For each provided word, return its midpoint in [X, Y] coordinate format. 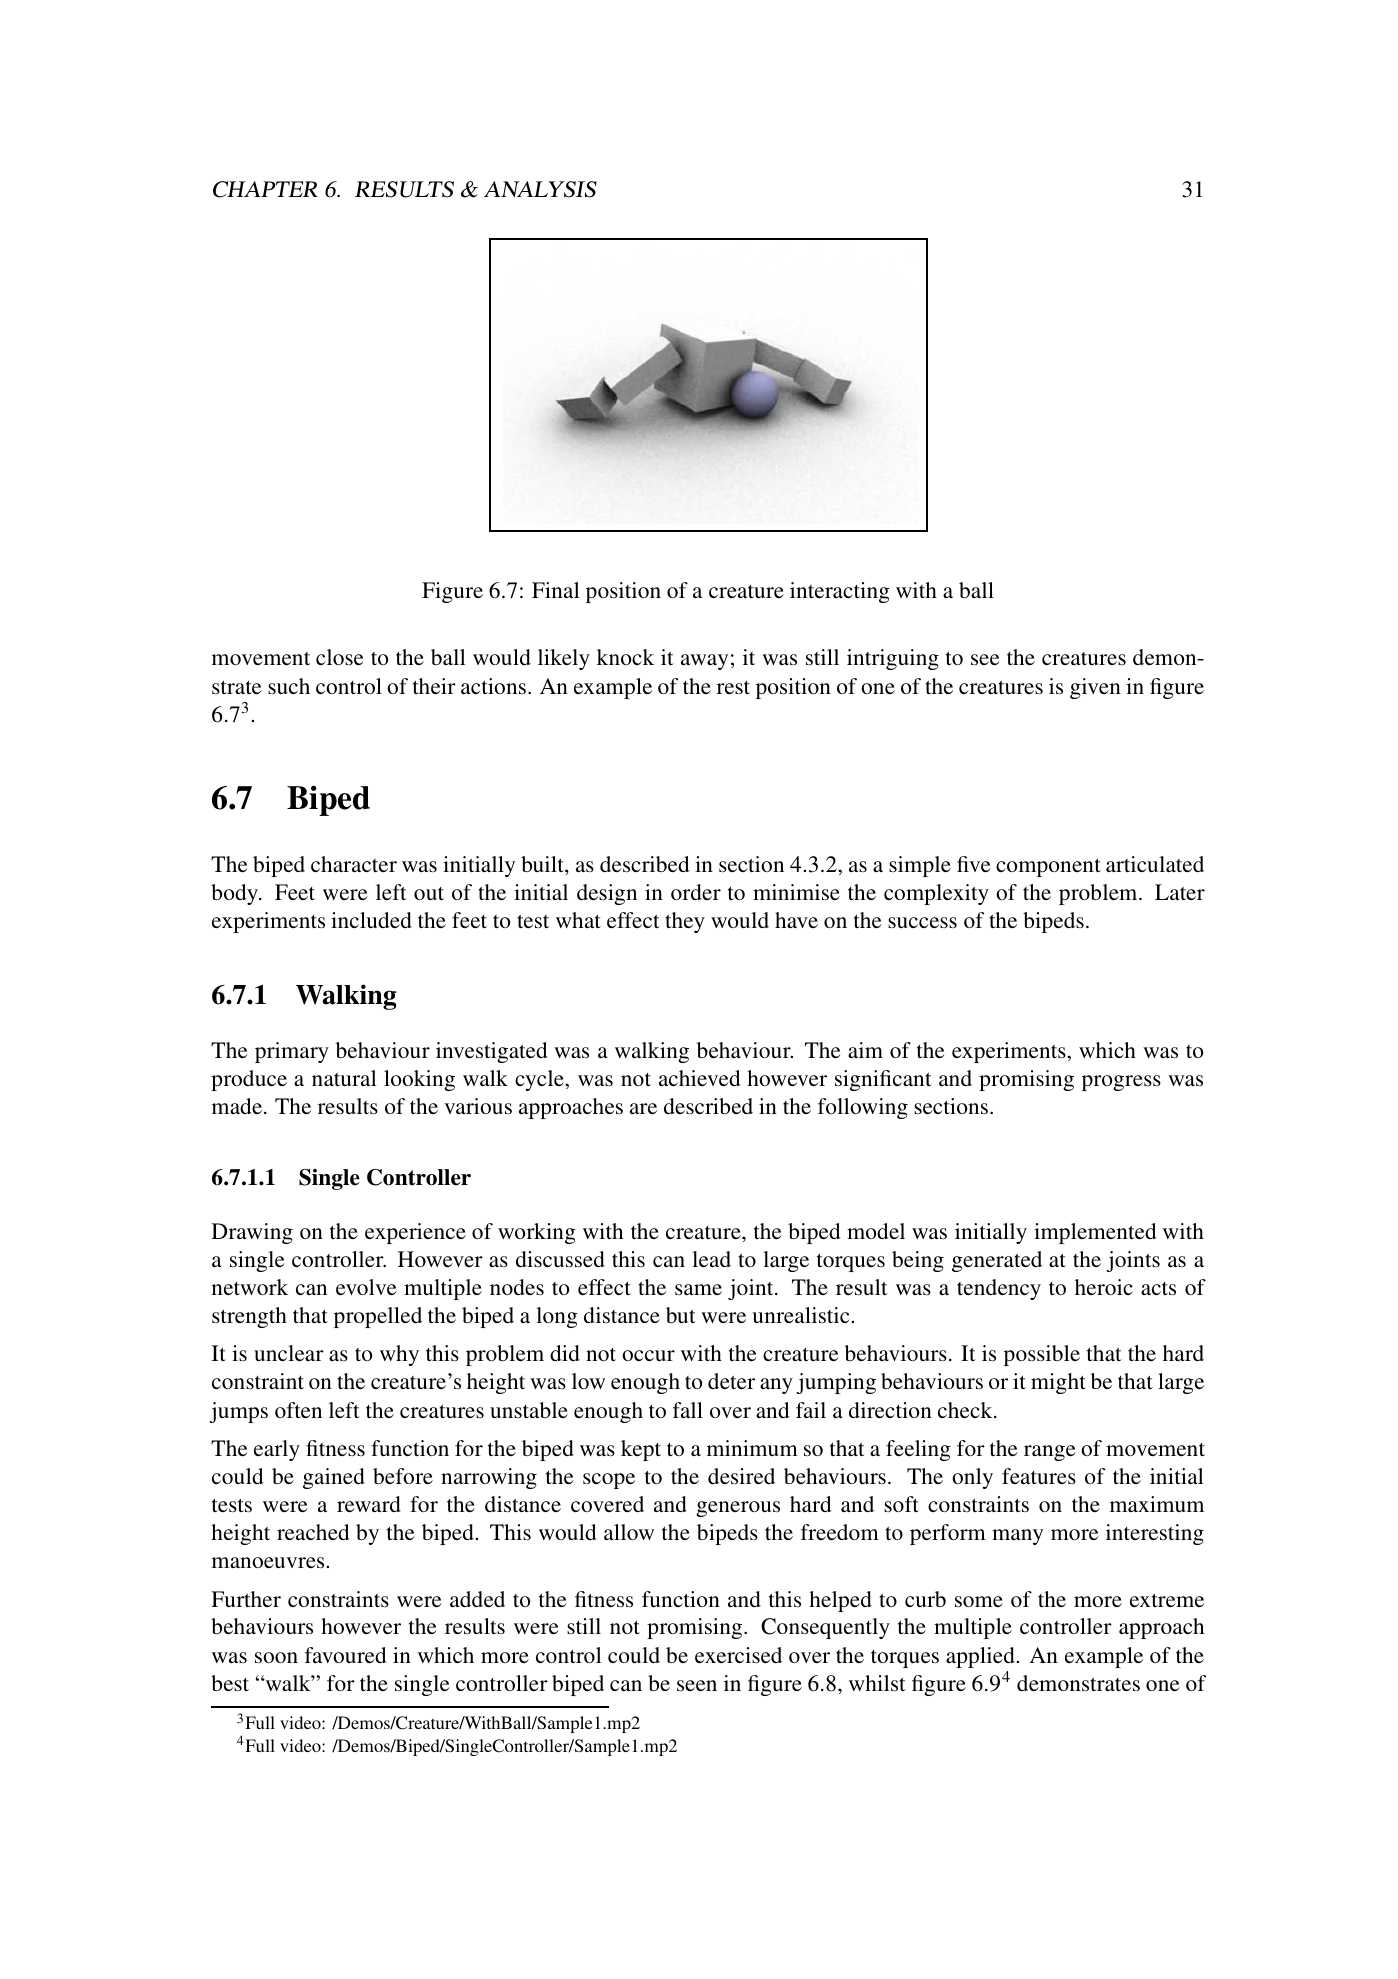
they [685, 922]
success [922, 922]
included [371, 920]
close [340, 657]
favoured [345, 1655]
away [704, 662]
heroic [1104, 1287]
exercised [738, 1655]
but [681, 1315]
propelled [378, 1317]
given [1095, 688]
